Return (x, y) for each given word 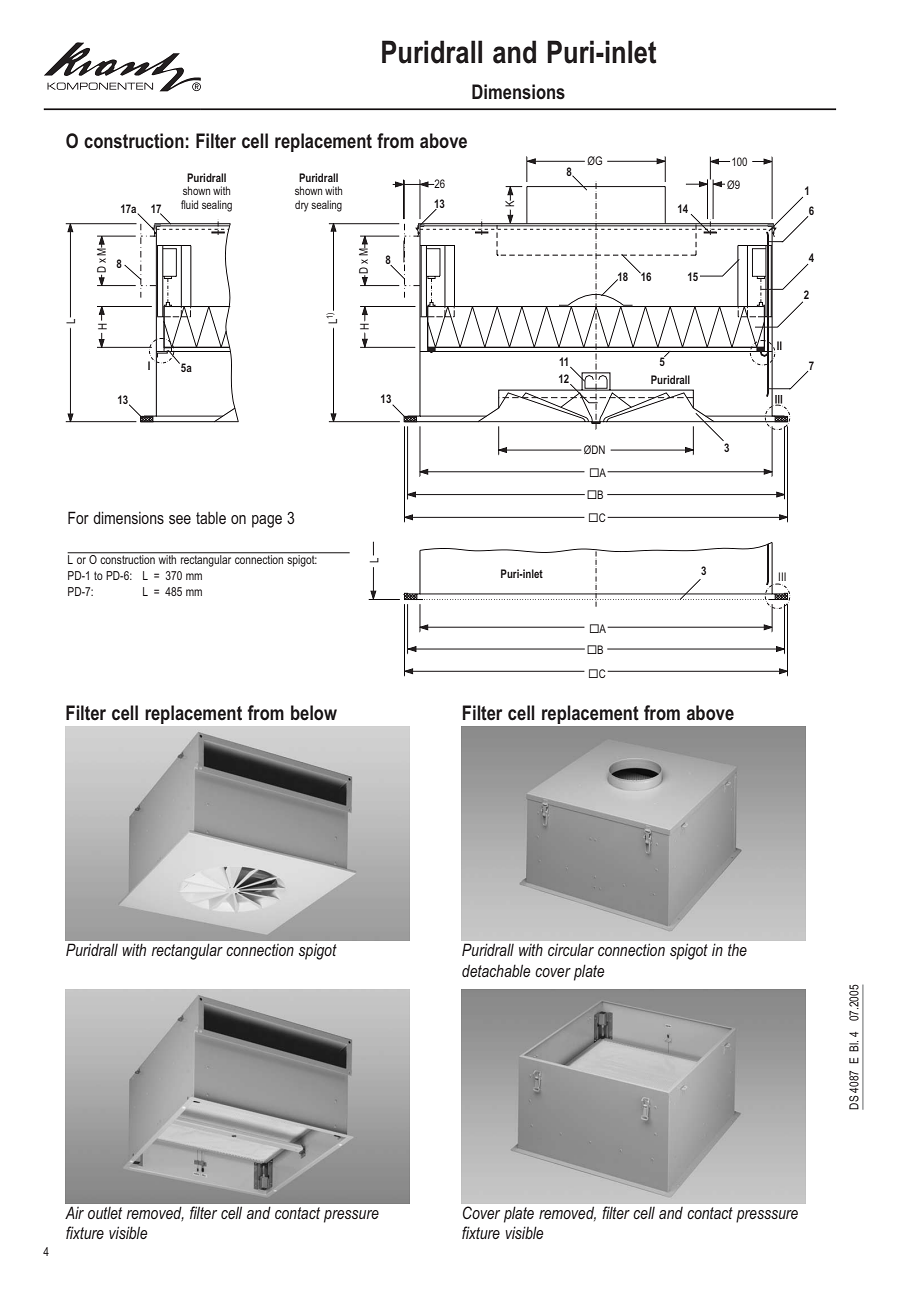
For (78, 517)
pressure (351, 1216)
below (314, 713)
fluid (189, 204)
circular (571, 950)
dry (302, 206)
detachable (496, 970)
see (180, 519)
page (267, 521)
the (737, 950)
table (211, 518)
